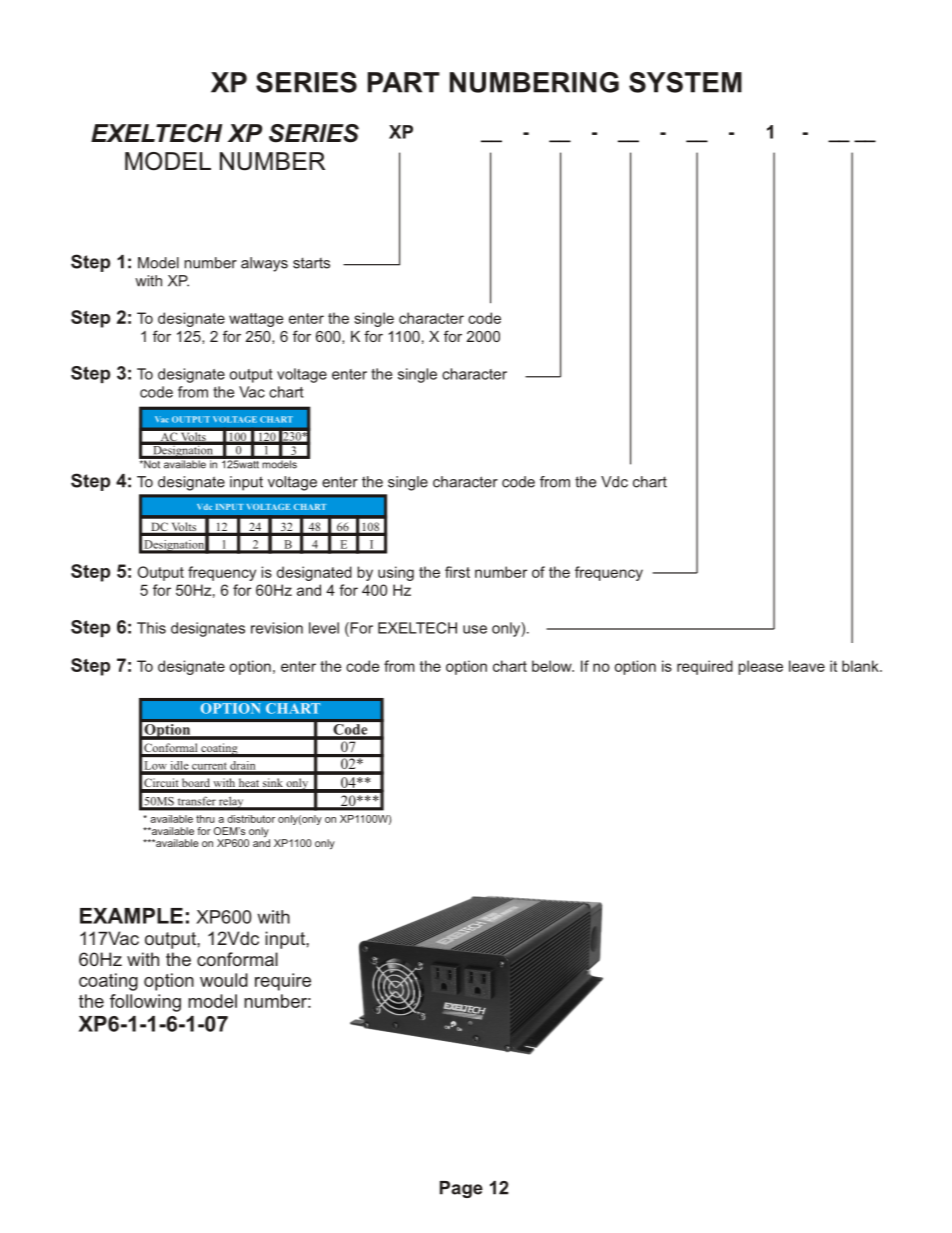  What do you see at coordinates (404, 82) in the screenshot?
I see `PART` at bounding box center [404, 82].
